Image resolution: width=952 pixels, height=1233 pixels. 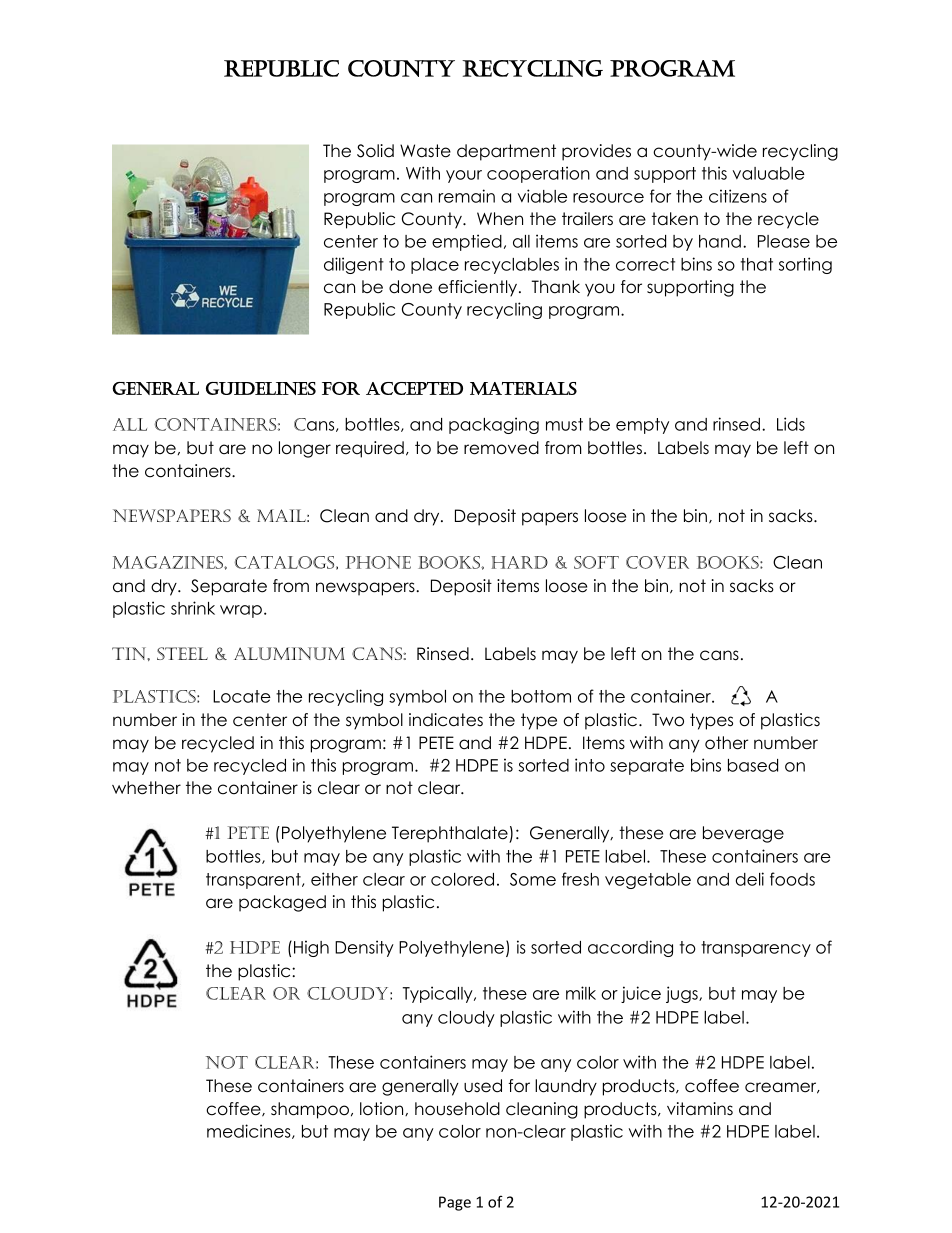 I want to click on longer, so click(x=305, y=449).
